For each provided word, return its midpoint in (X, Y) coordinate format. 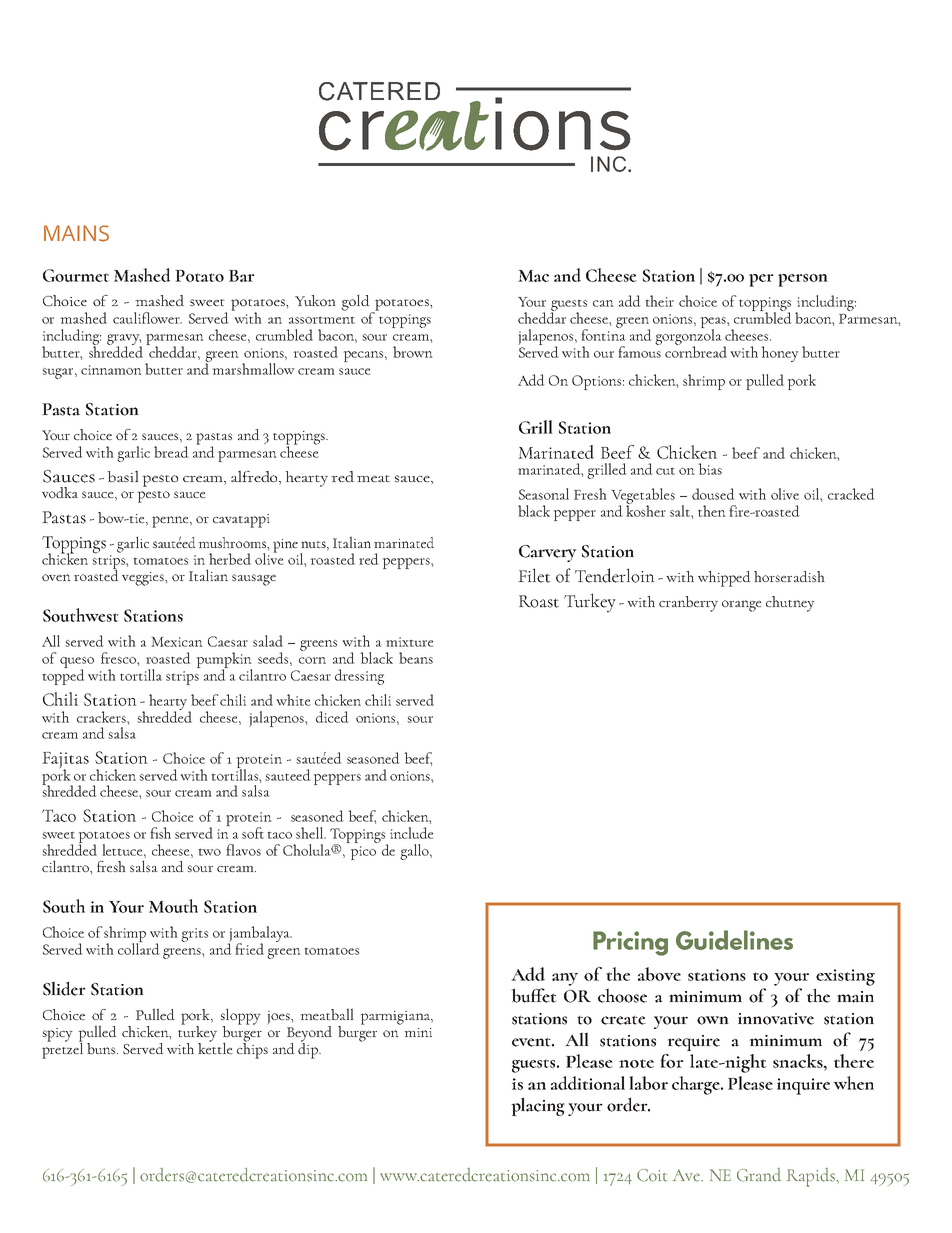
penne (171, 522)
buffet (534, 995)
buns (102, 1048)
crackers (102, 717)
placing (538, 1106)
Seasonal (544, 494)
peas (714, 323)
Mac (533, 276)
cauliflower (147, 318)
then (712, 511)
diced (332, 717)
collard (138, 947)
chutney (790, 604)
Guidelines (734, 940)
